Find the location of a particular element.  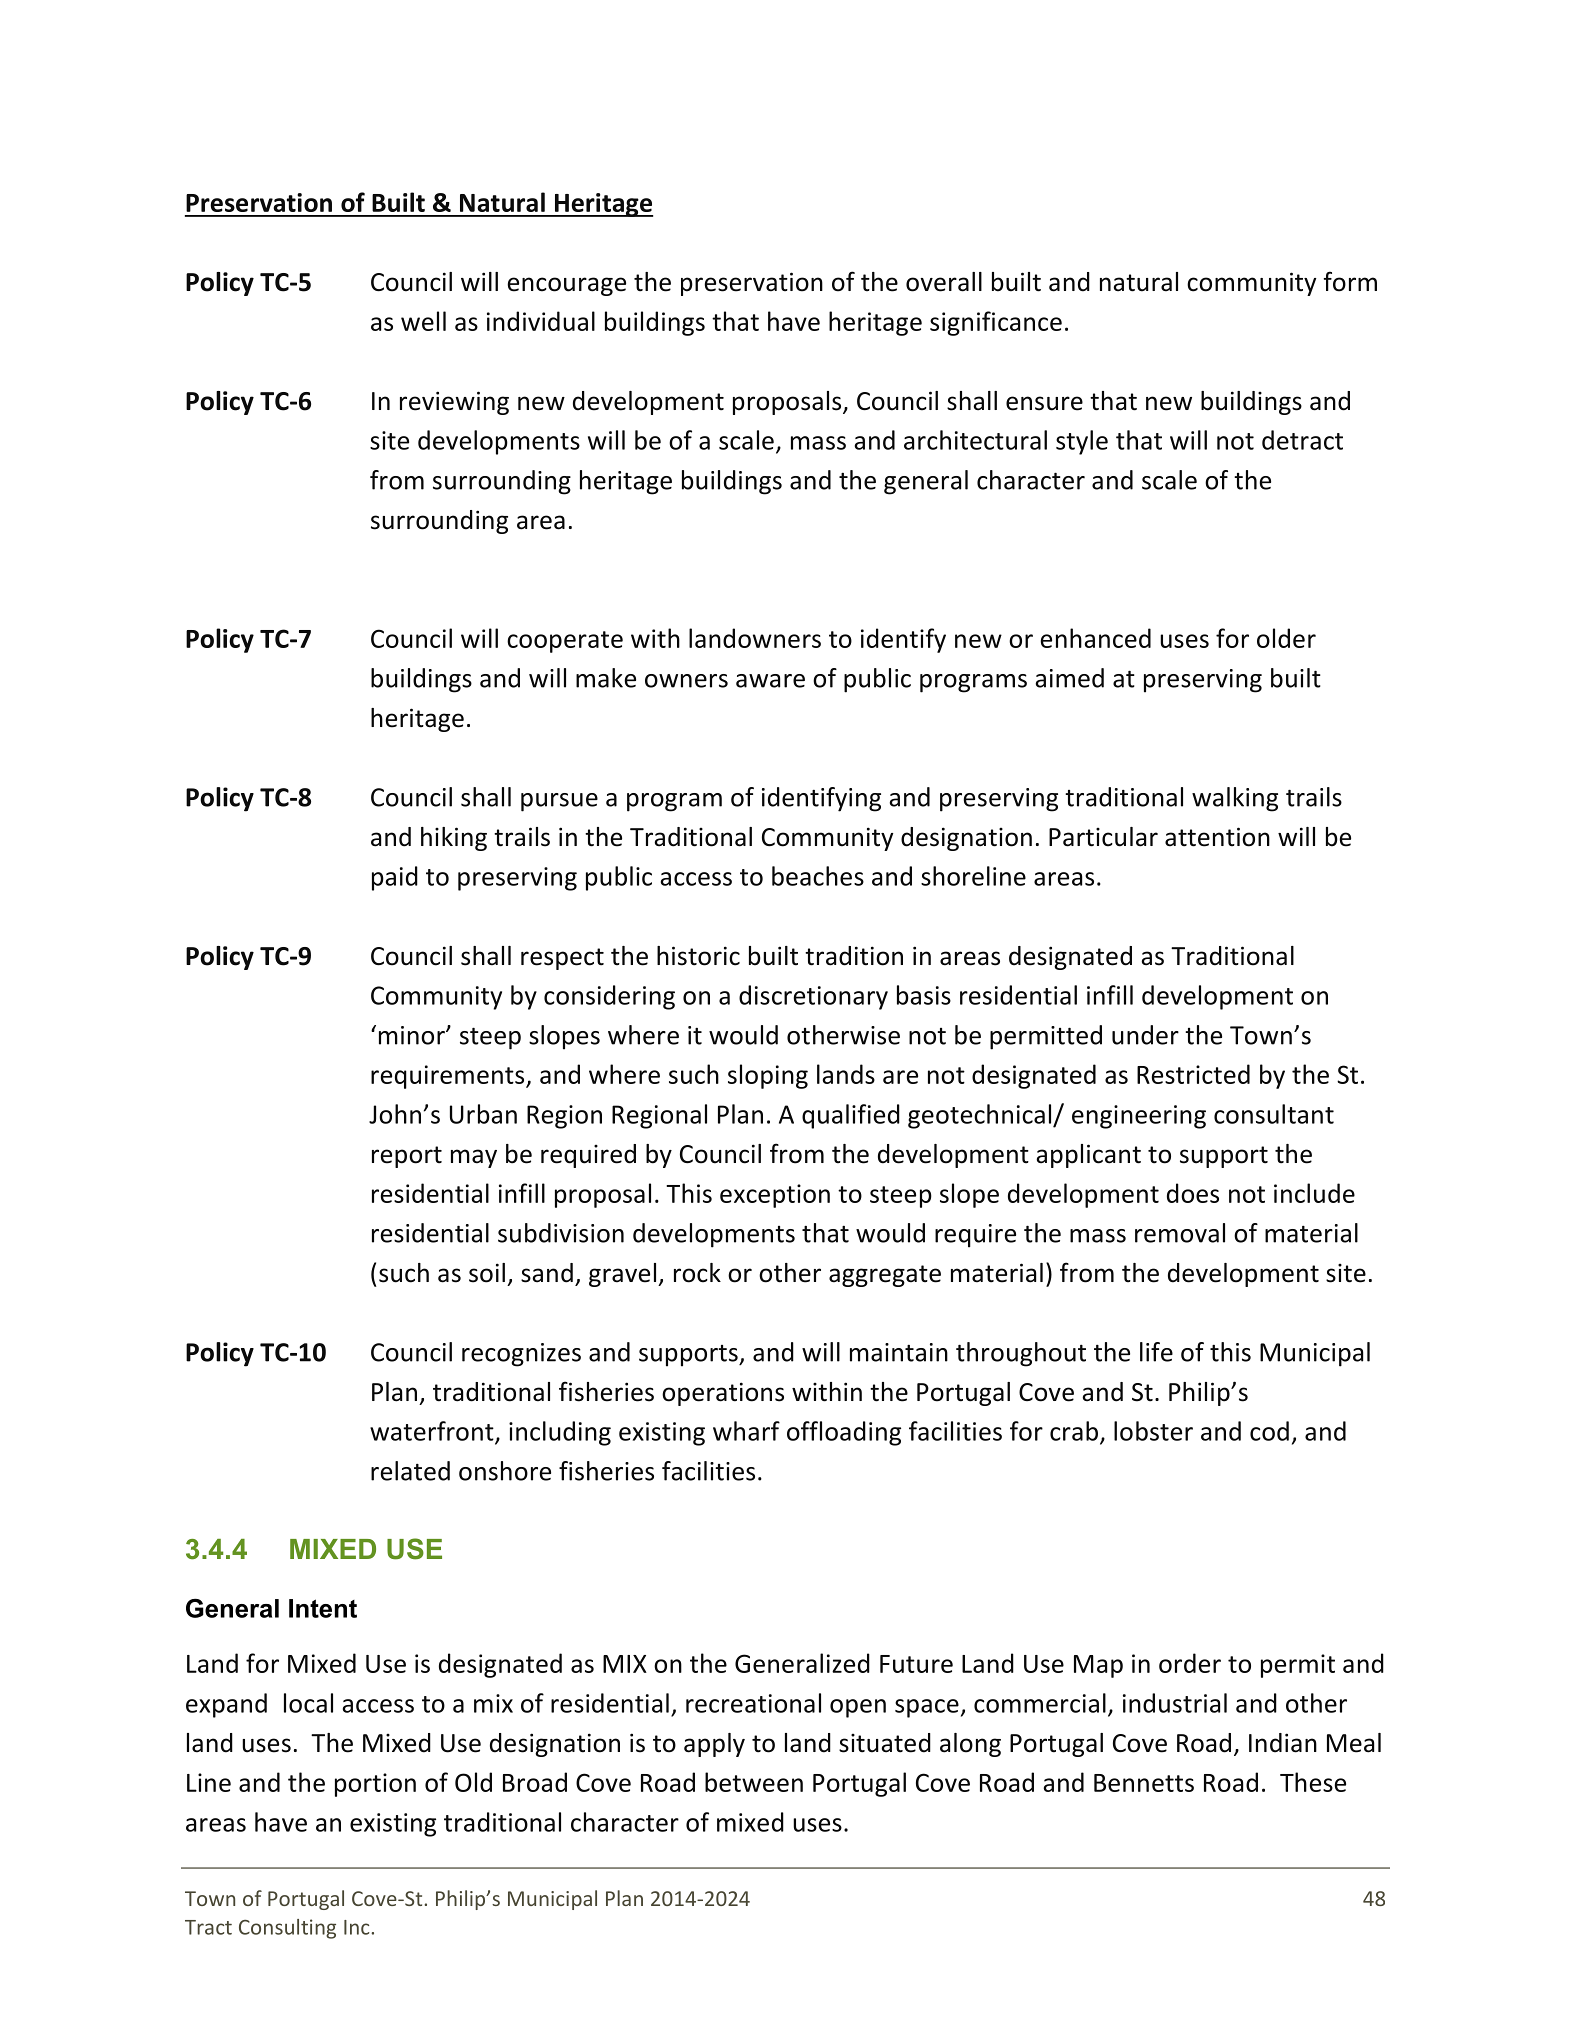

aware is located at coordinates (770, 681).
